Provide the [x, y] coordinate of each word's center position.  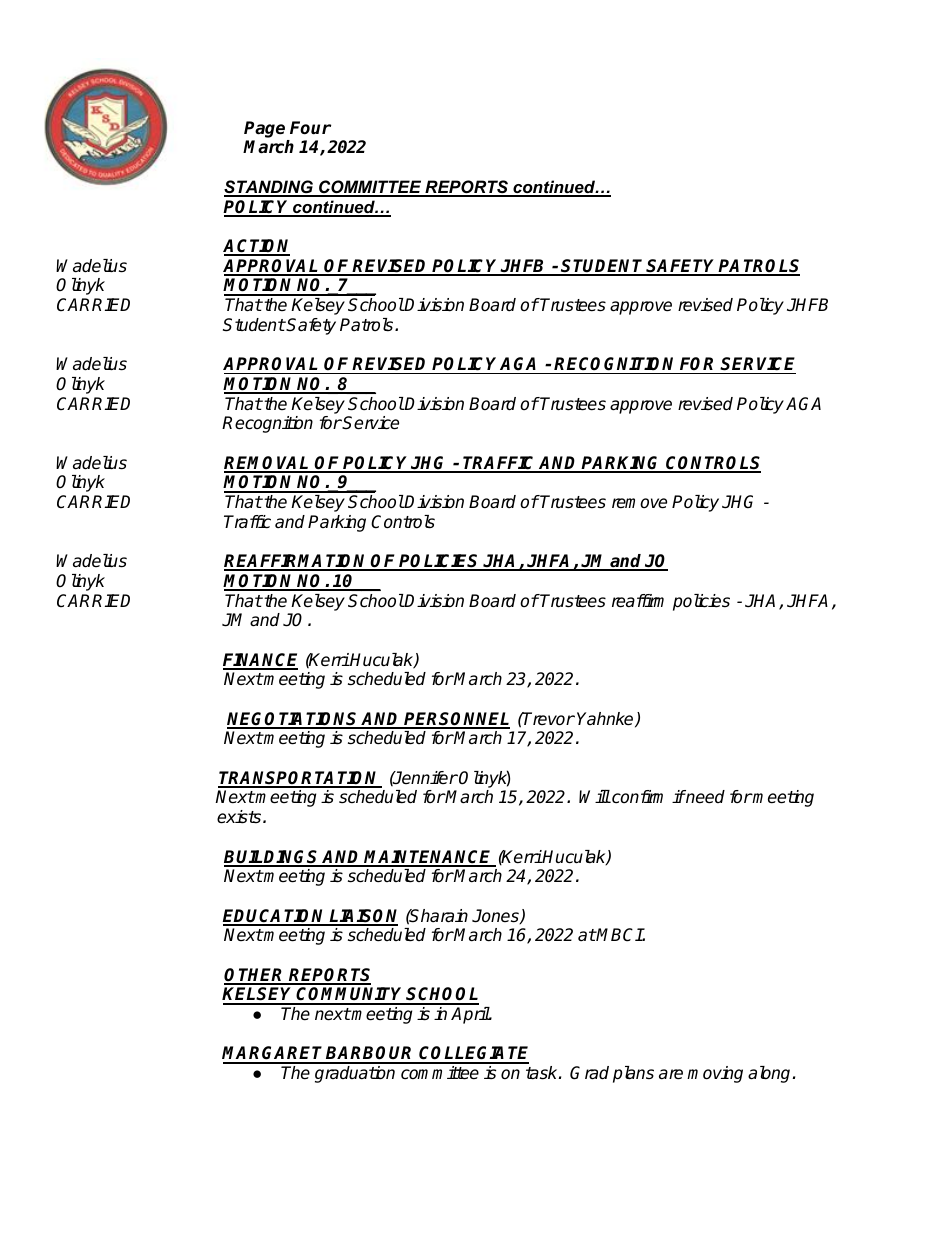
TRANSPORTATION [299, 779]
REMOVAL [268, 464]
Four [310, 128]
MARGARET [274, 1054]
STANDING [270, 188]
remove [639, 503]
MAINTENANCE [429, 858]
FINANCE [260, 661]
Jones [496, 916]
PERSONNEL [456, 720]
